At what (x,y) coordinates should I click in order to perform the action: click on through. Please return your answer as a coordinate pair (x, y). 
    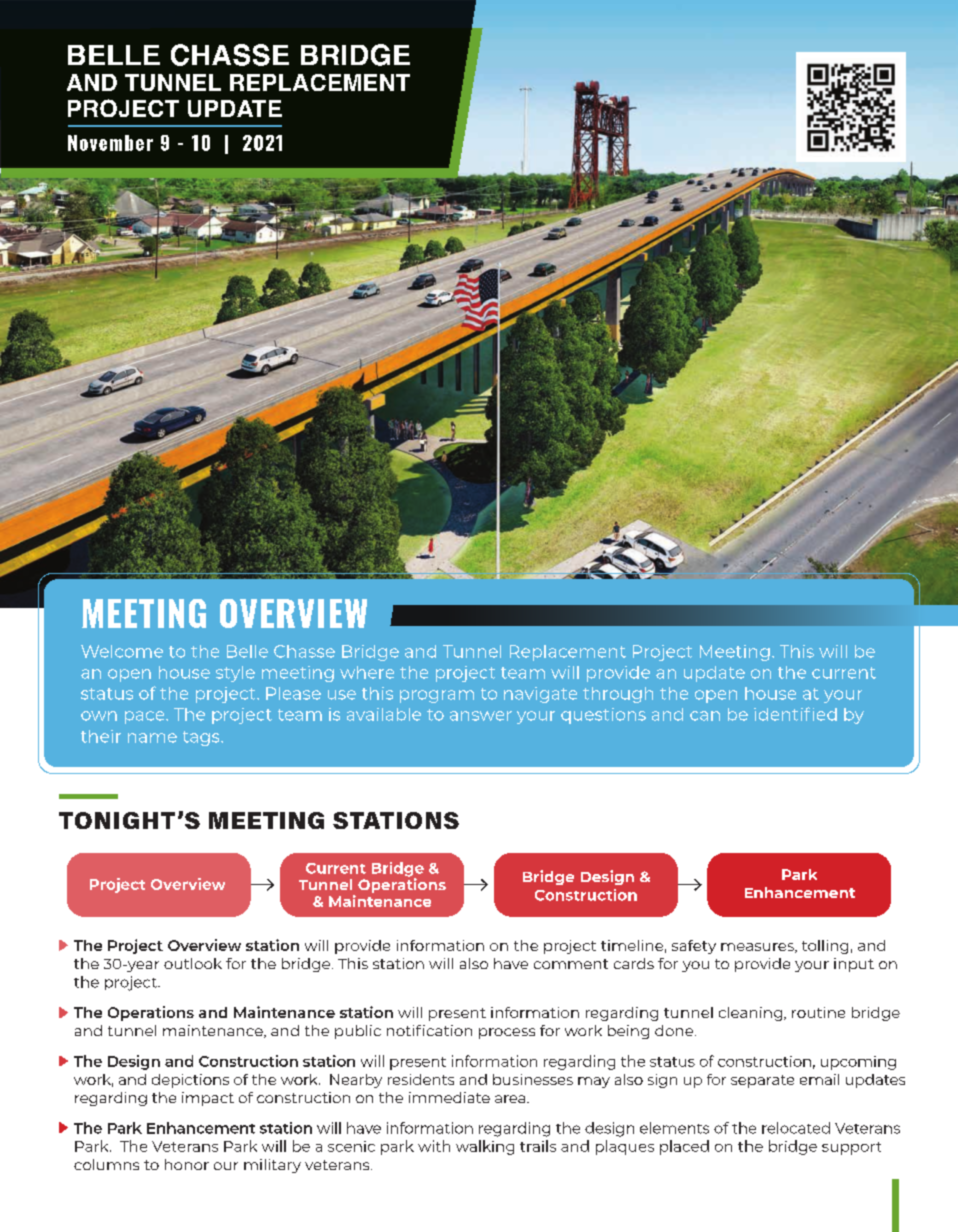
    Looking at the image, I should click on (618, 695).
